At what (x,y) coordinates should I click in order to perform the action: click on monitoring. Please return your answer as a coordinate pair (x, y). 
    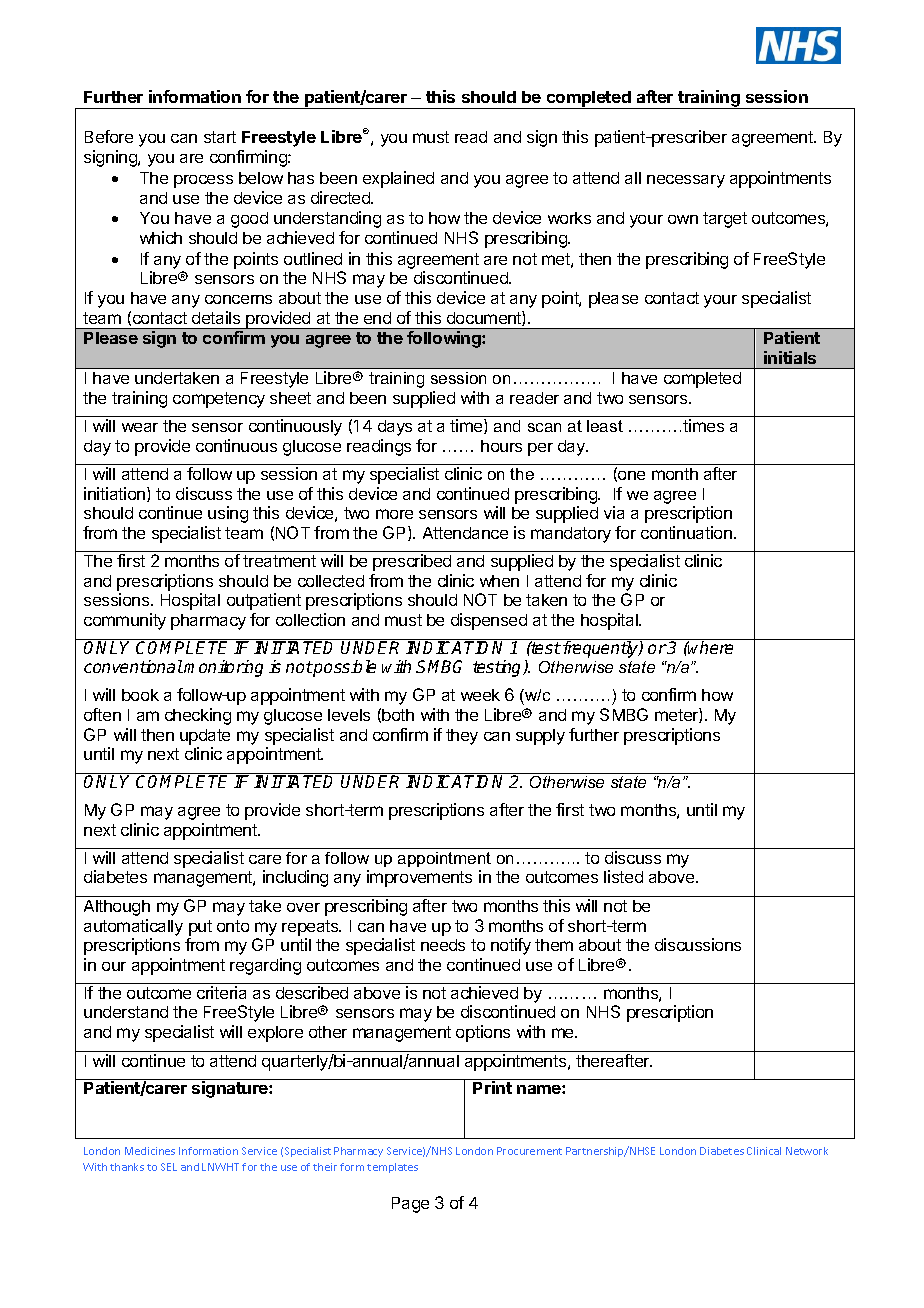
    Looking at the image, I should click on (223, 668).
